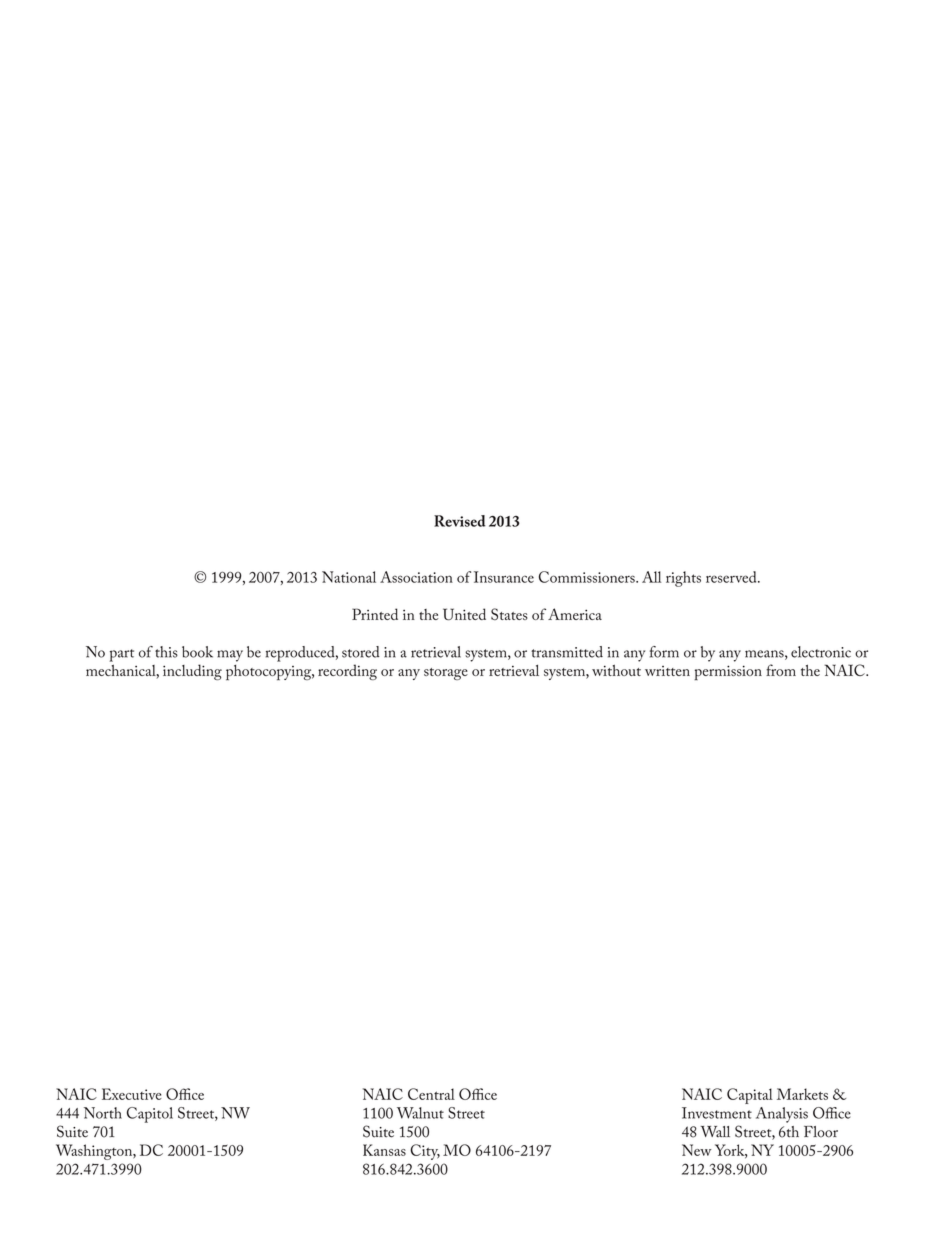 The height and width of the document is (1233, 952). Describe the element at coordinates (781, 670) in the document. I see `from` at that location.
